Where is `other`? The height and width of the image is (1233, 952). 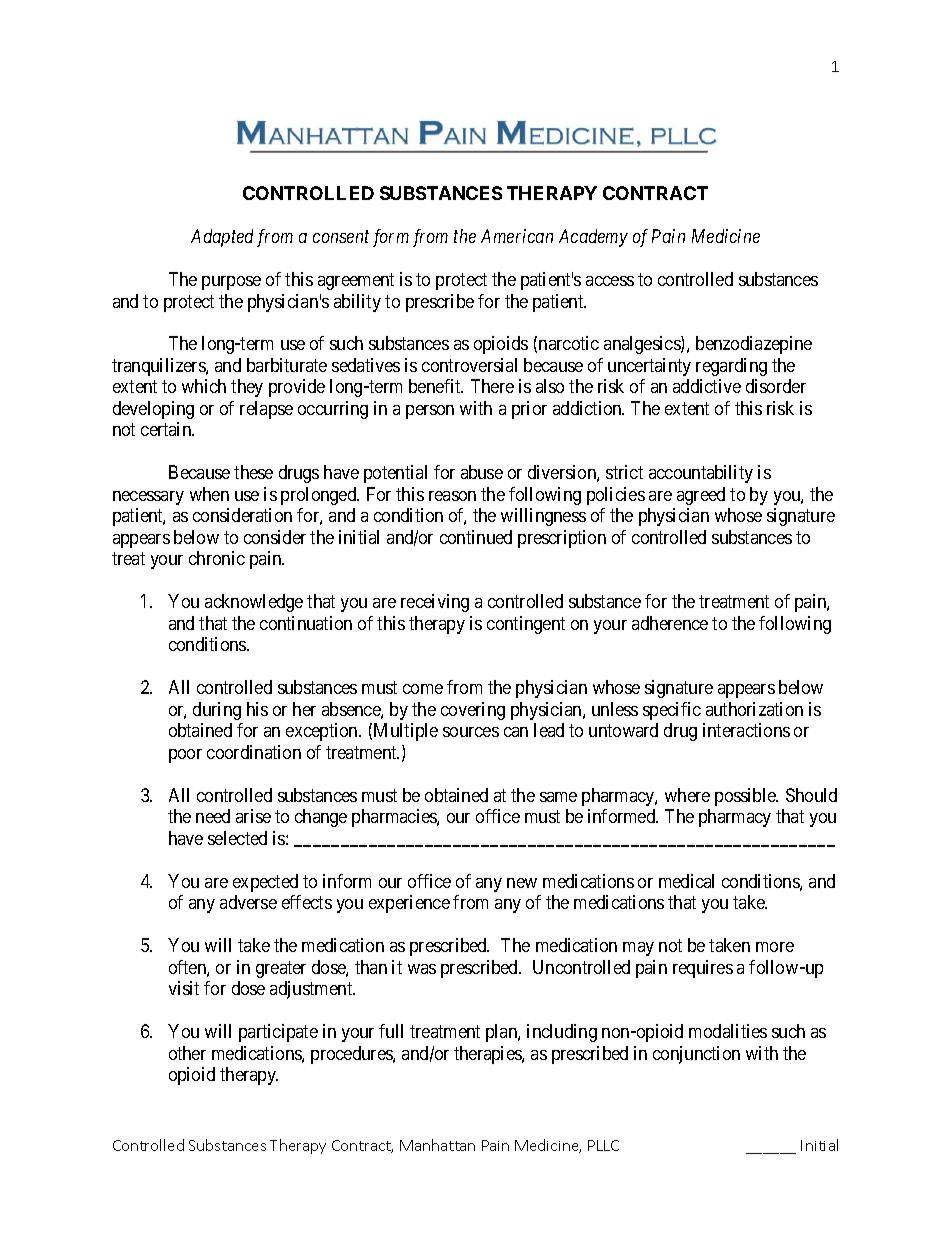 other is located at coordinates (187, 1053).
